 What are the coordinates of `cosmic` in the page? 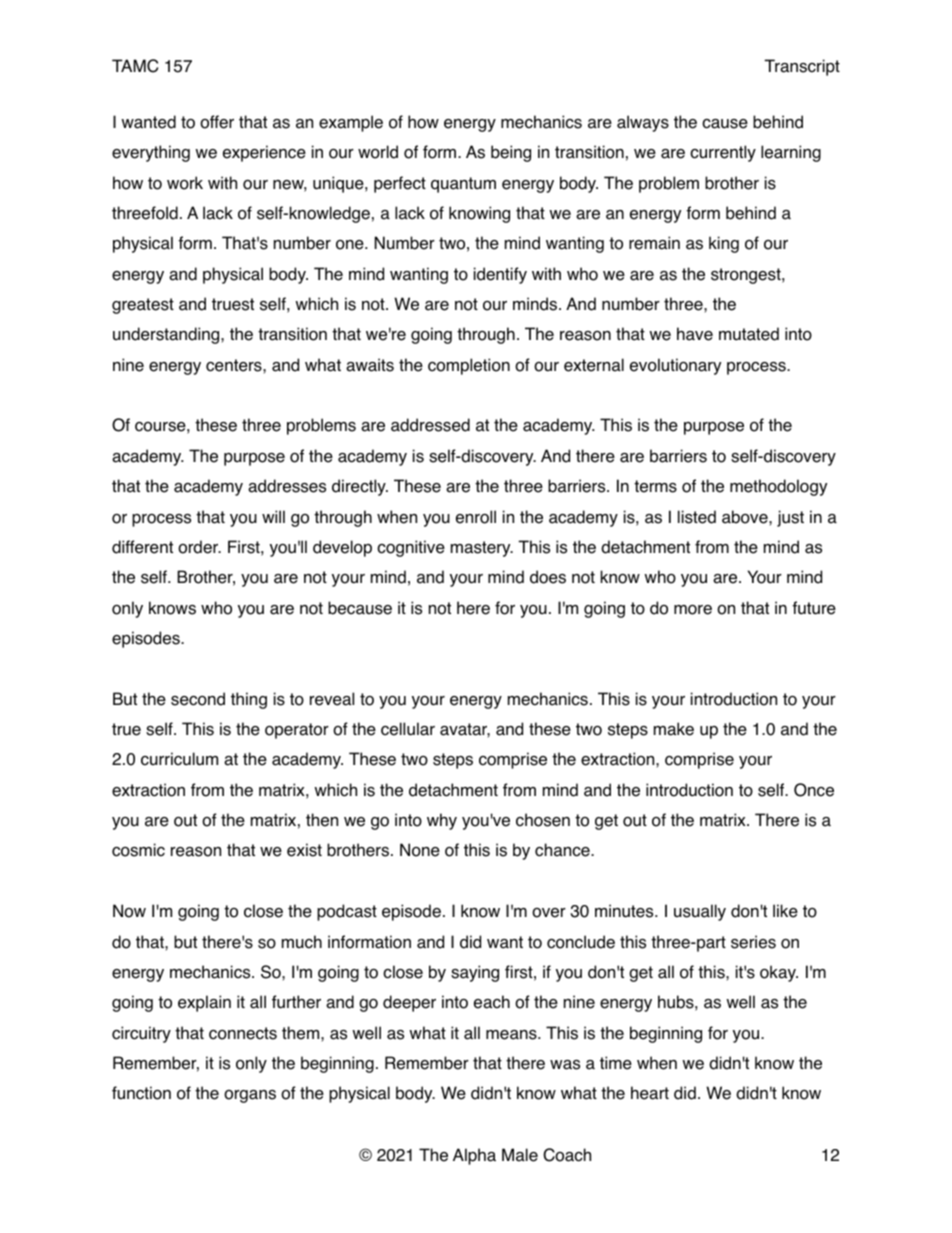 It's located at (138, 850).
